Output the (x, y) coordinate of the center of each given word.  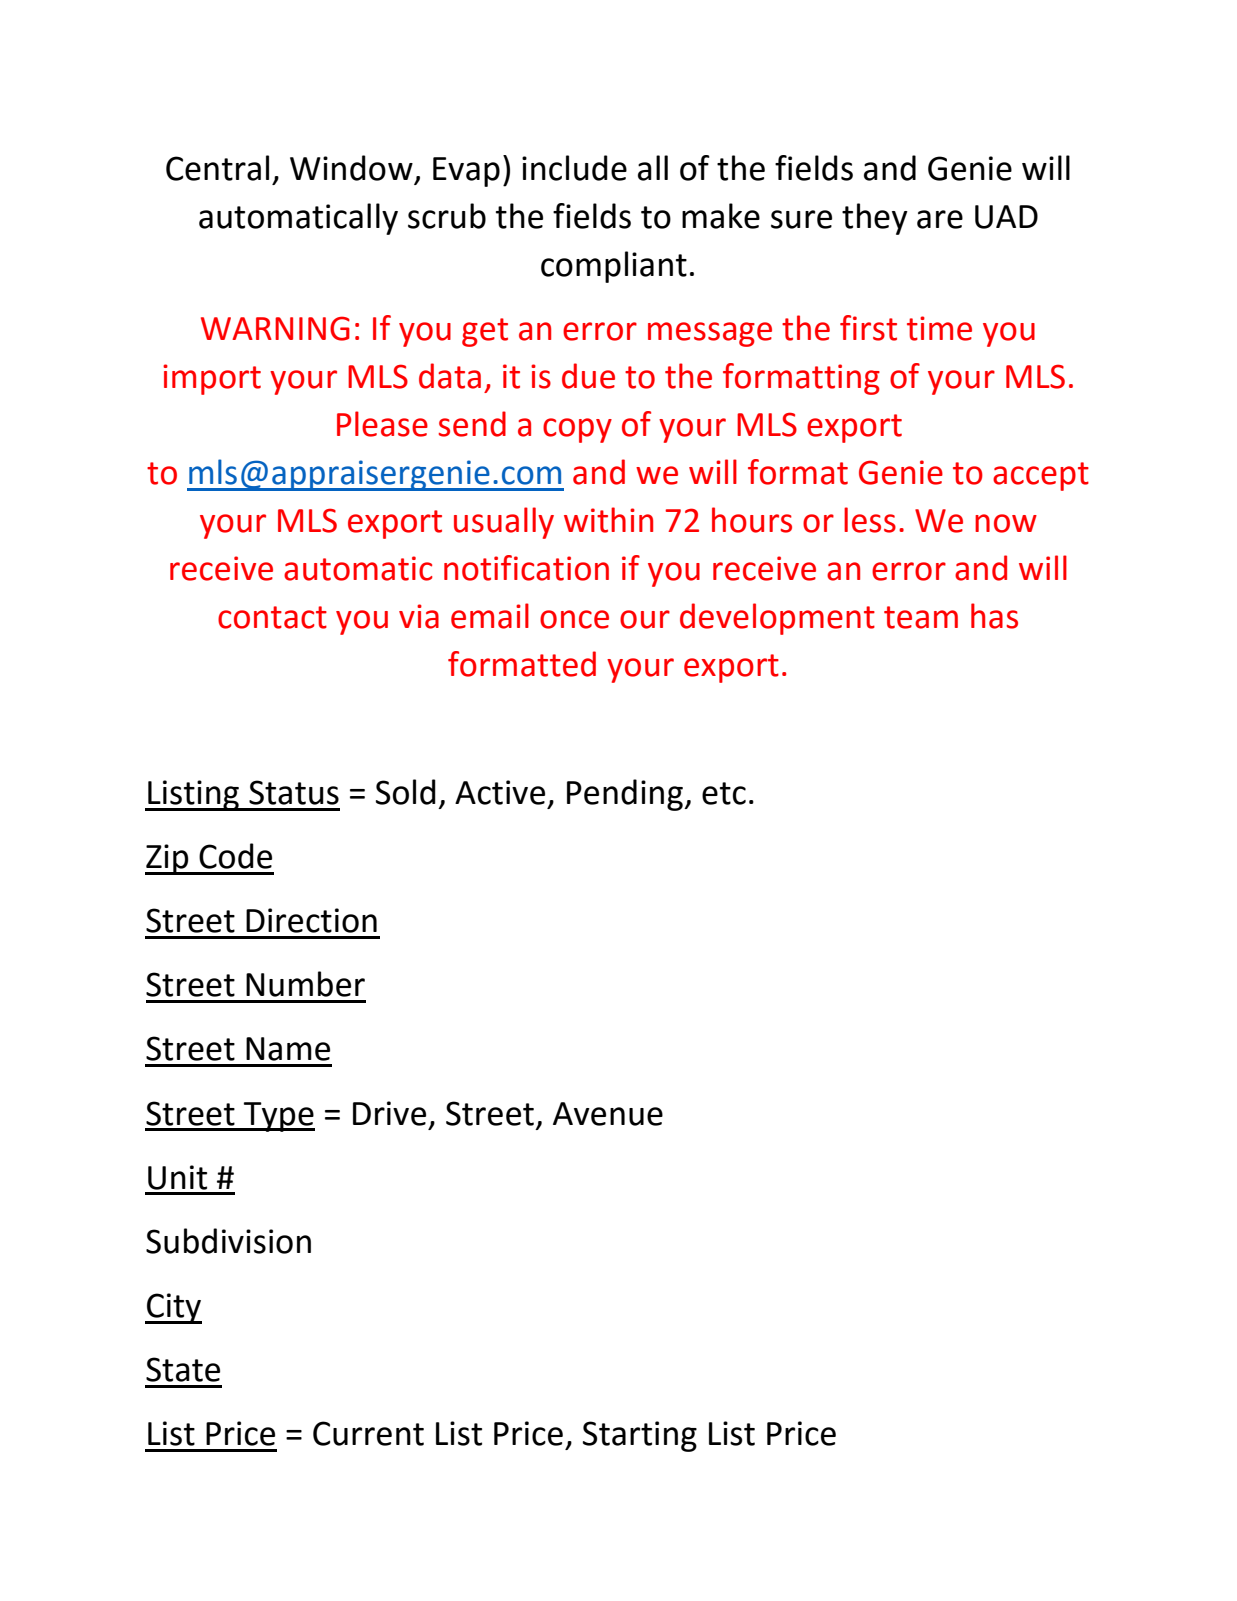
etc (724, 793)
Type (278, 1117)
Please (382, 424)
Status (294, 792)
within (608, 520)
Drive (389, 1113)
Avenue (608, 1114)
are (940, 219)
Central (217, 168)
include (574, 168)
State (183, 1369)
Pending (626, 795)
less (870, 520)
